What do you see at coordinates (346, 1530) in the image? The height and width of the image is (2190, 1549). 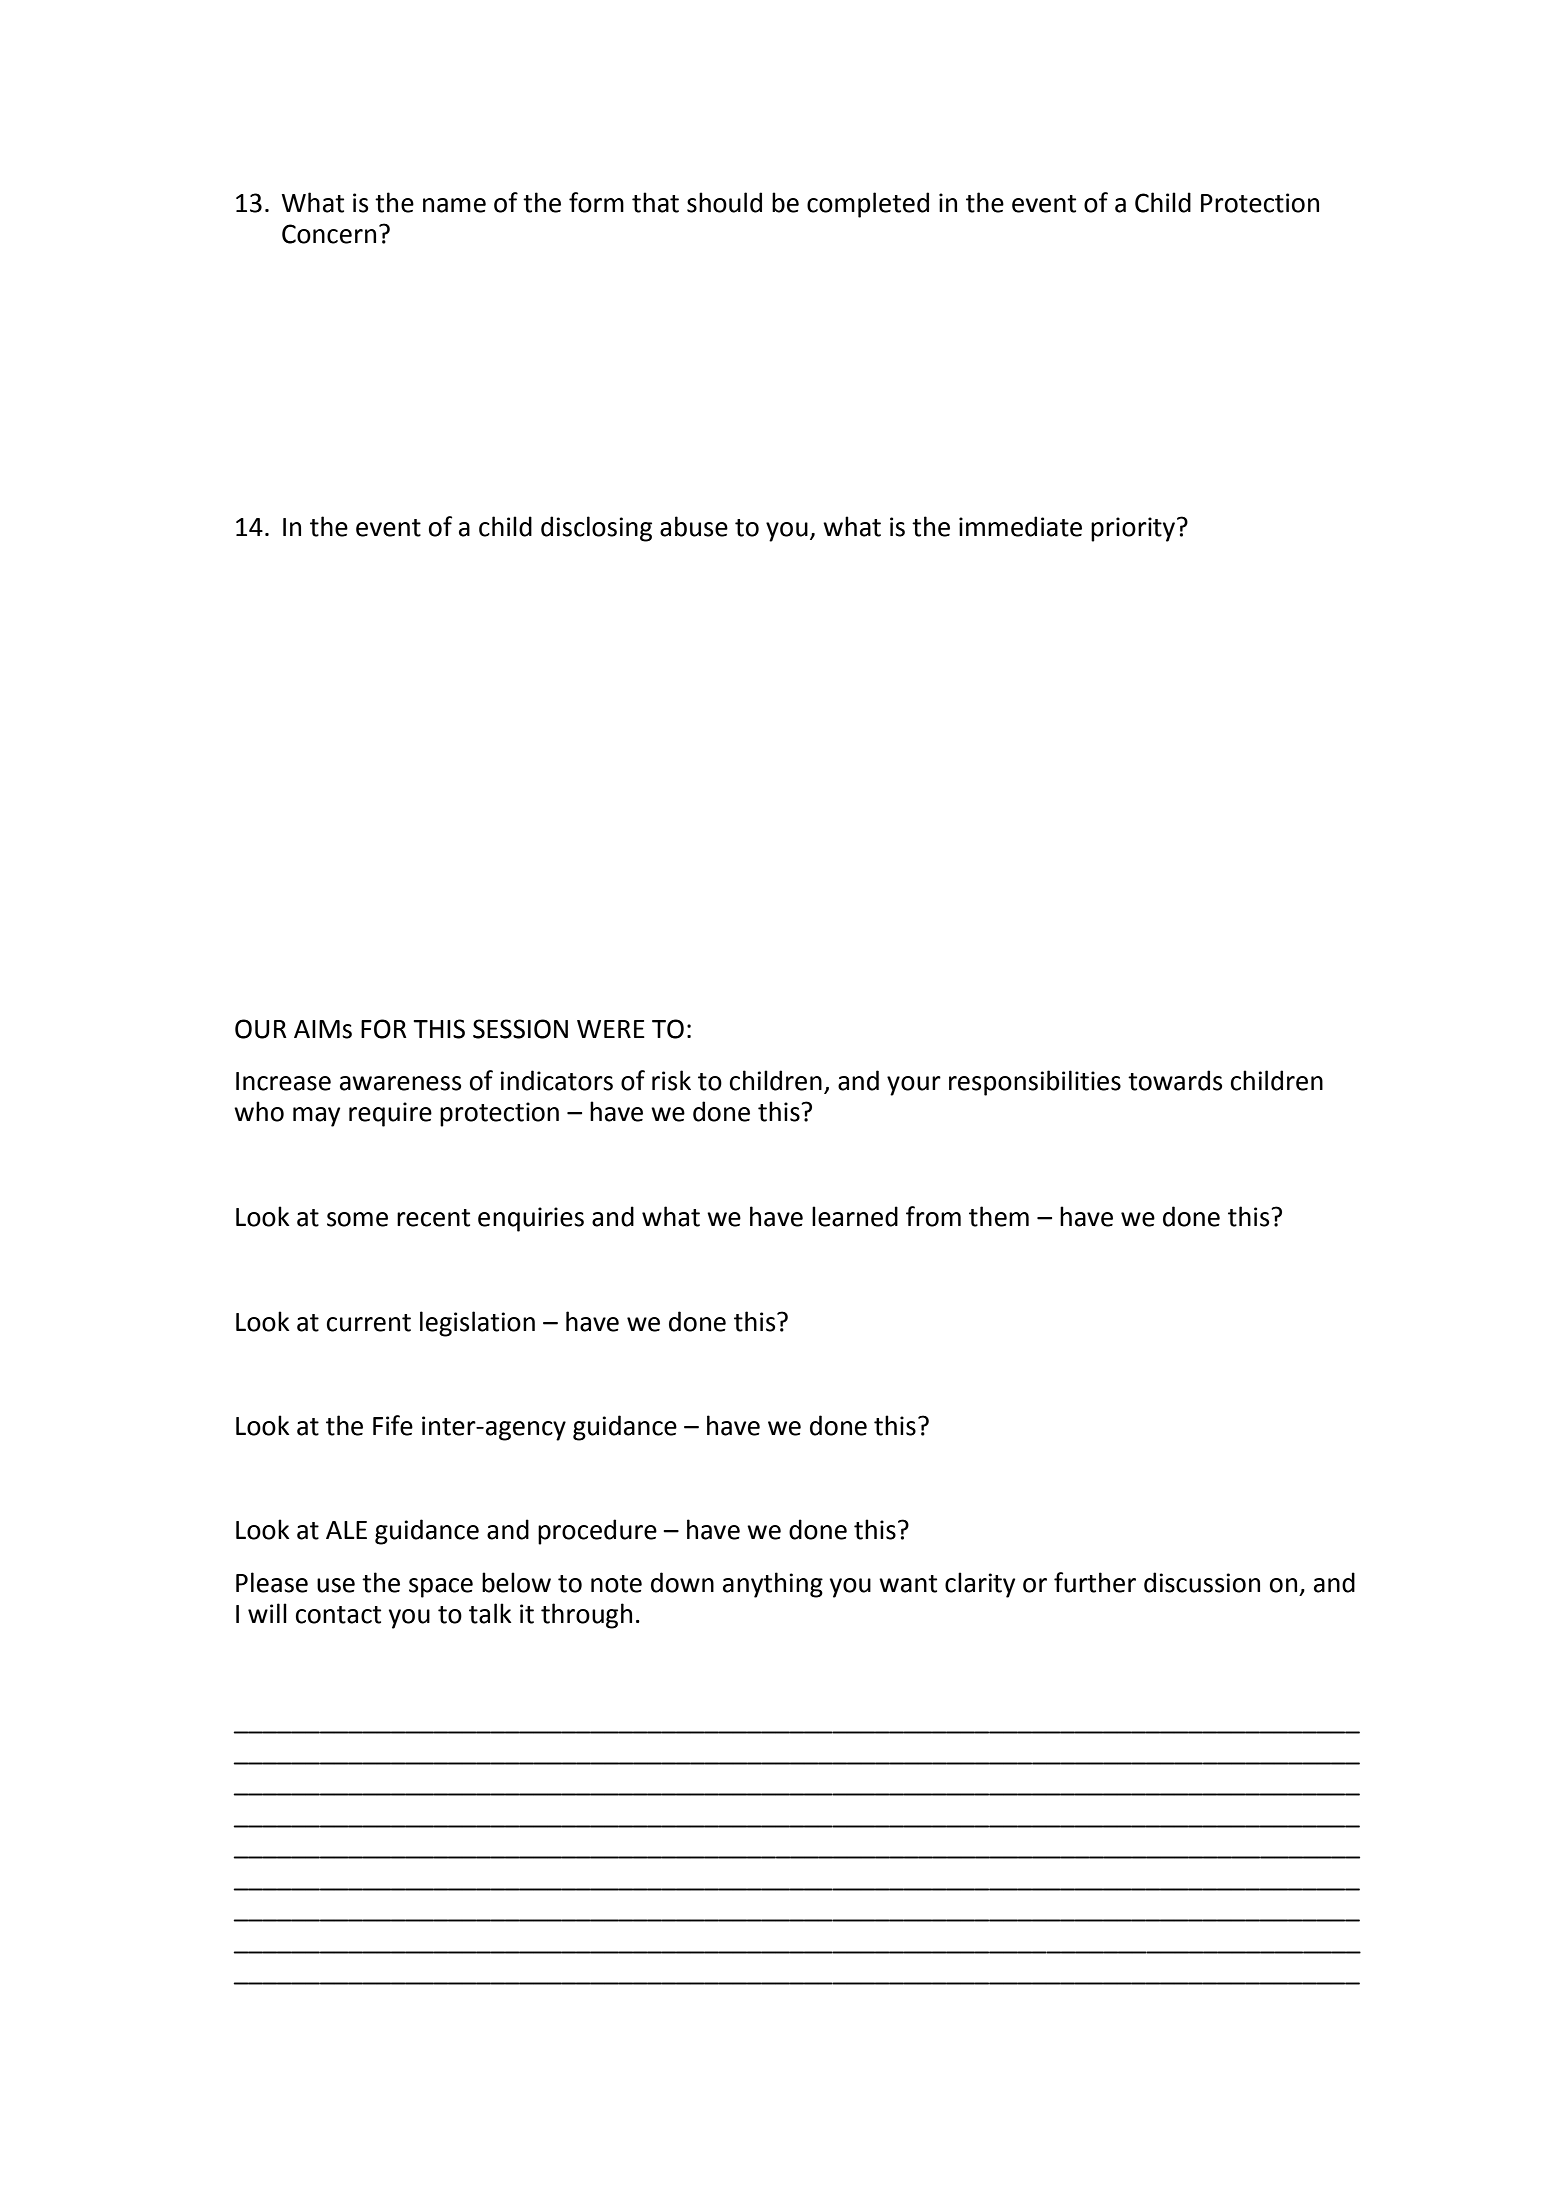 I see `ALE` at bounding box center [346, 1530].
